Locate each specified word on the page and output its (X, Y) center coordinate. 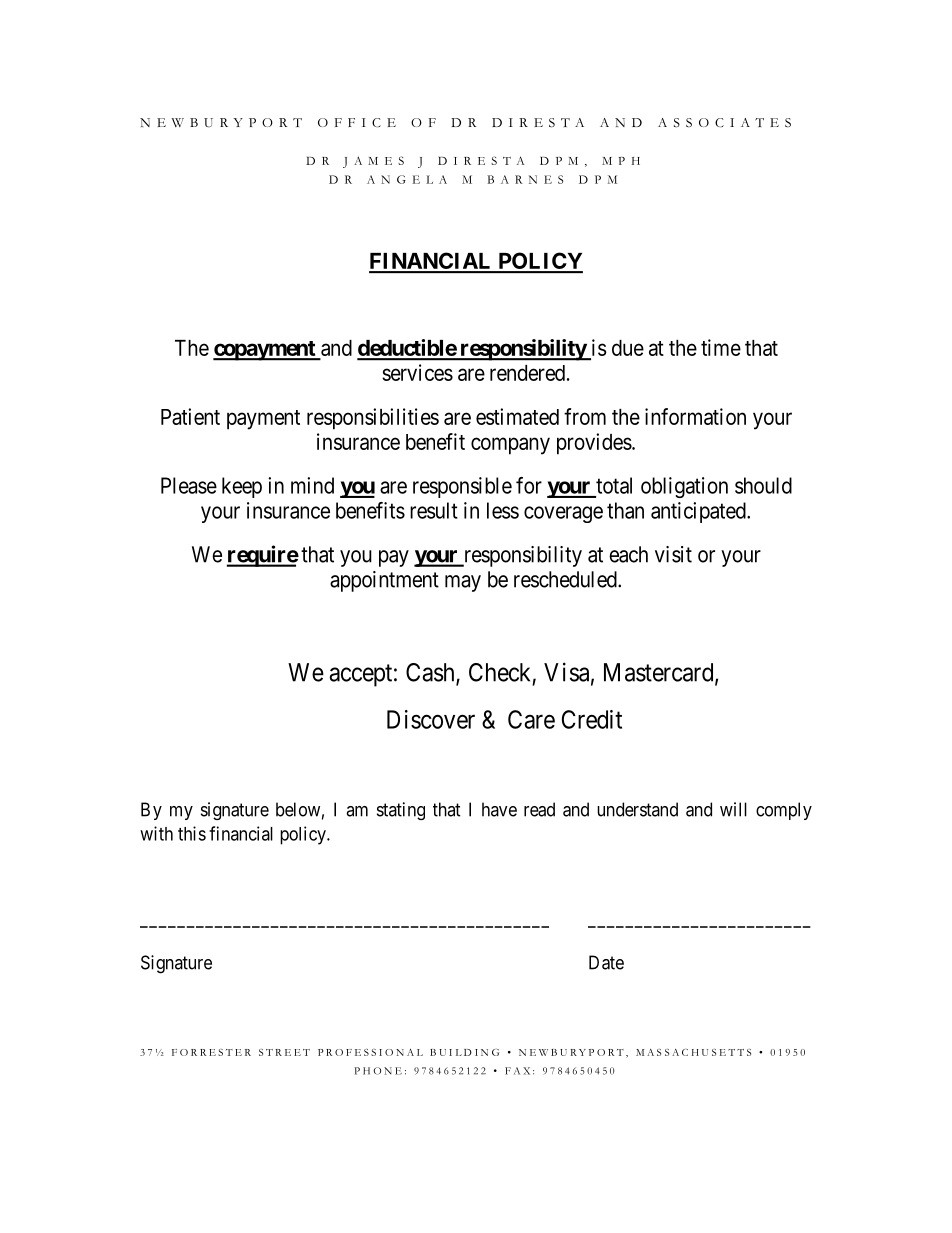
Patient (190, 416)
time (721, 347)
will (733, 809)
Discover (431, 719)
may (463, 583)
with (156, 833)
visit (673, 554)
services (417, 372)
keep (242, 487)
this (192, 833)
